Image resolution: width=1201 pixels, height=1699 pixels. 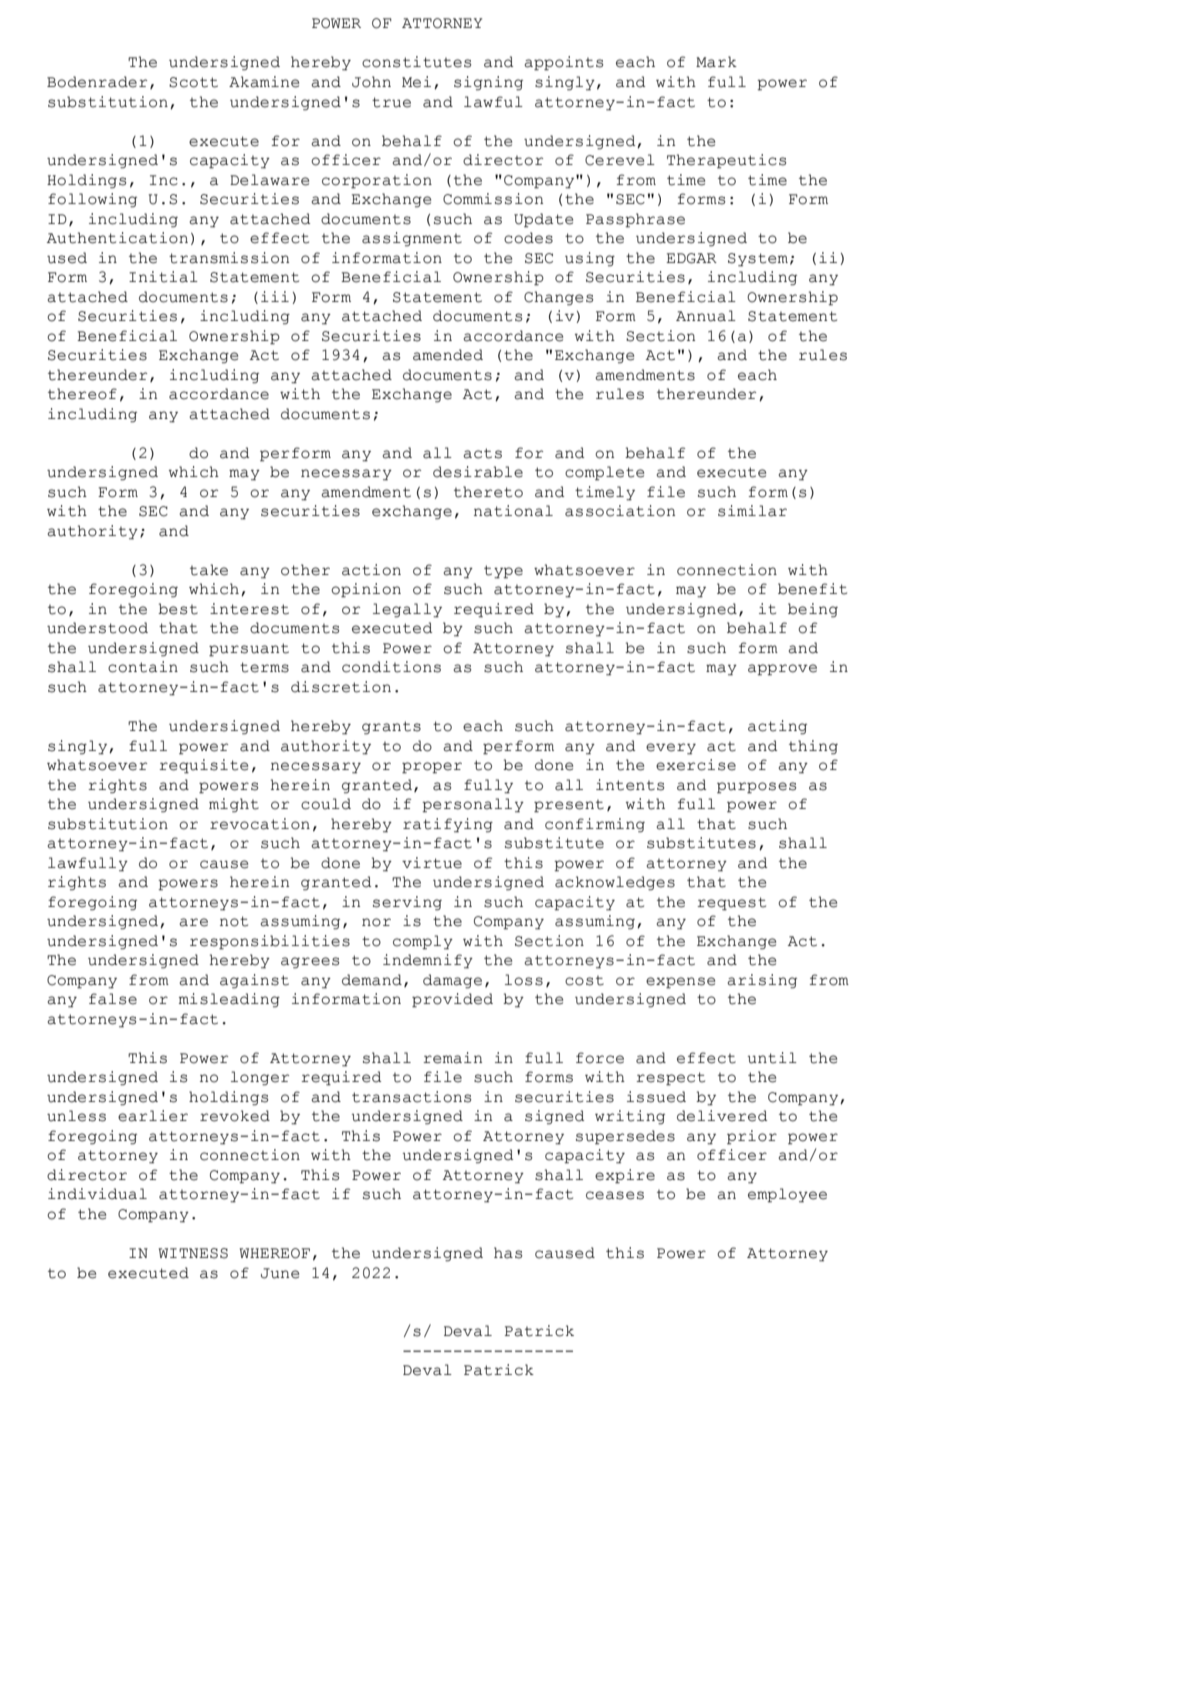 What do you see at coordinates (193, 82) in the screenshot?
I see `Scott` at bounding box center [193, 82].
